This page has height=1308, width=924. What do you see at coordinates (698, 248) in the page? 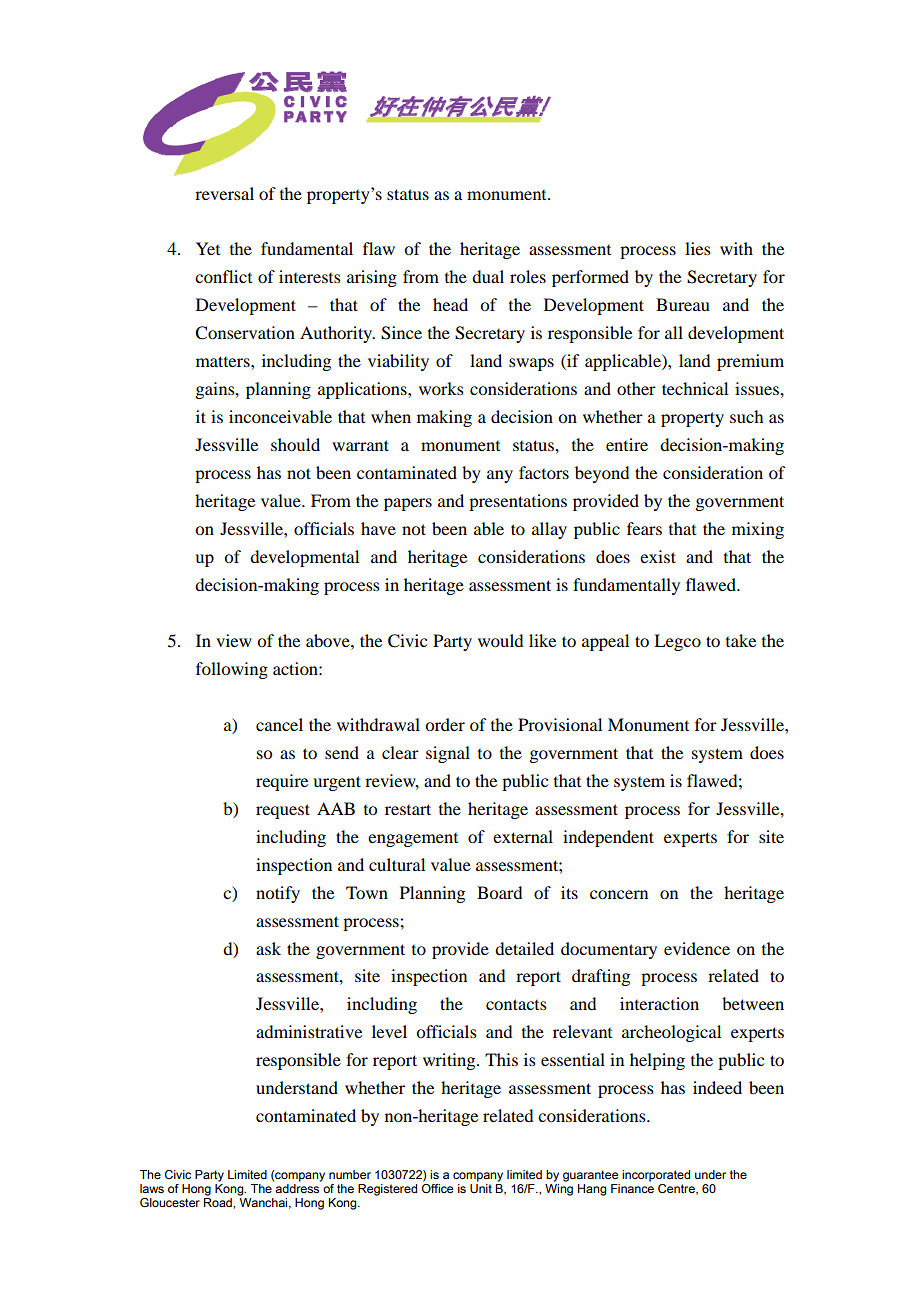
I see `lies` at bounding box center [698, 248].
